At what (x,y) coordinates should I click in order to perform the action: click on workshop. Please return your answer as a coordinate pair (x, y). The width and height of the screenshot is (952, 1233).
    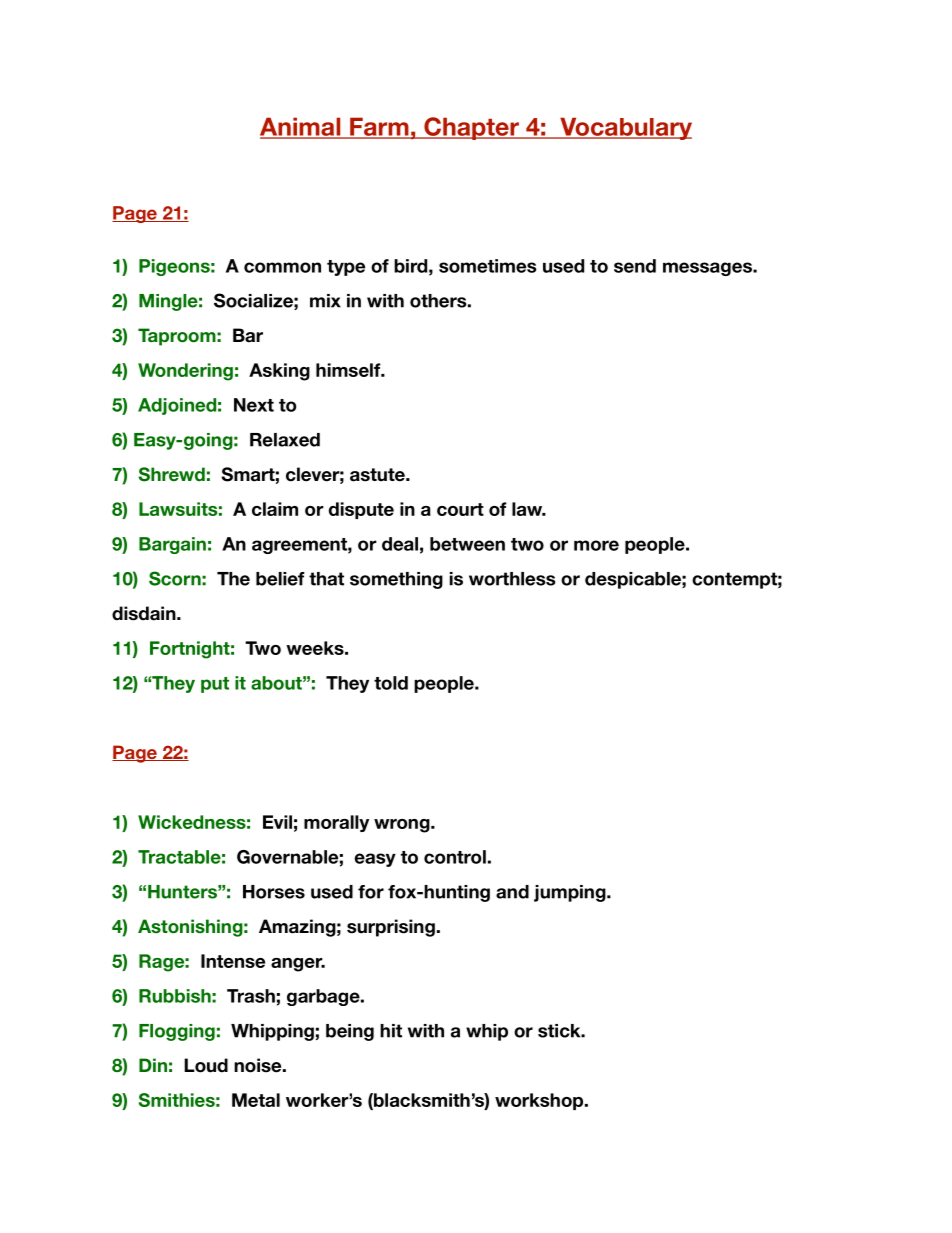
    Looking at the image, I should click on (540, 1101).
